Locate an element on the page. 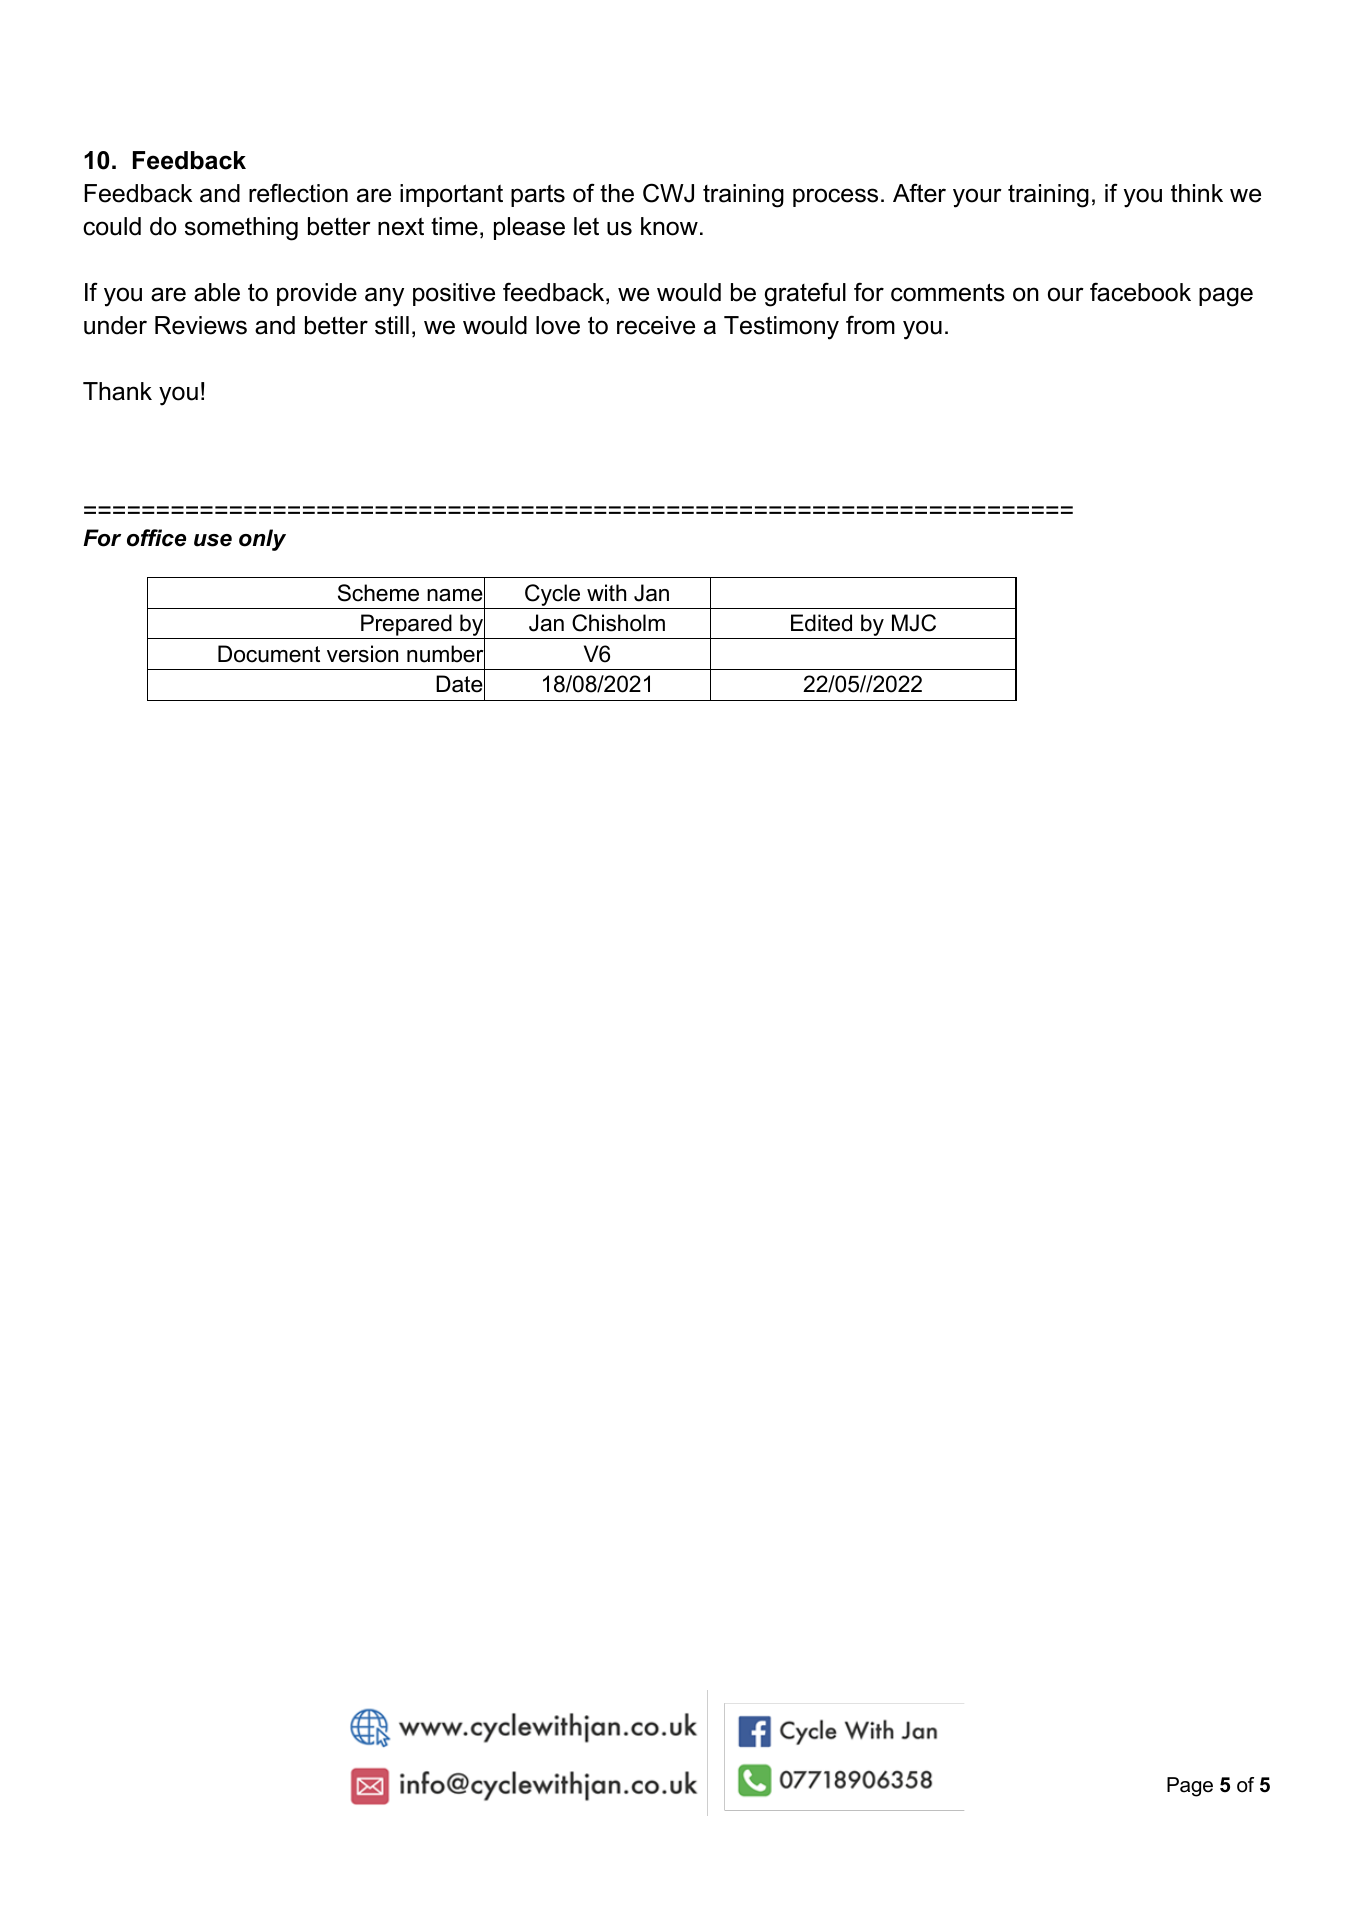 Image resolution: width=1351 pixels, height=1910 pixels. Testimony is located at coordinates (781, 328).
